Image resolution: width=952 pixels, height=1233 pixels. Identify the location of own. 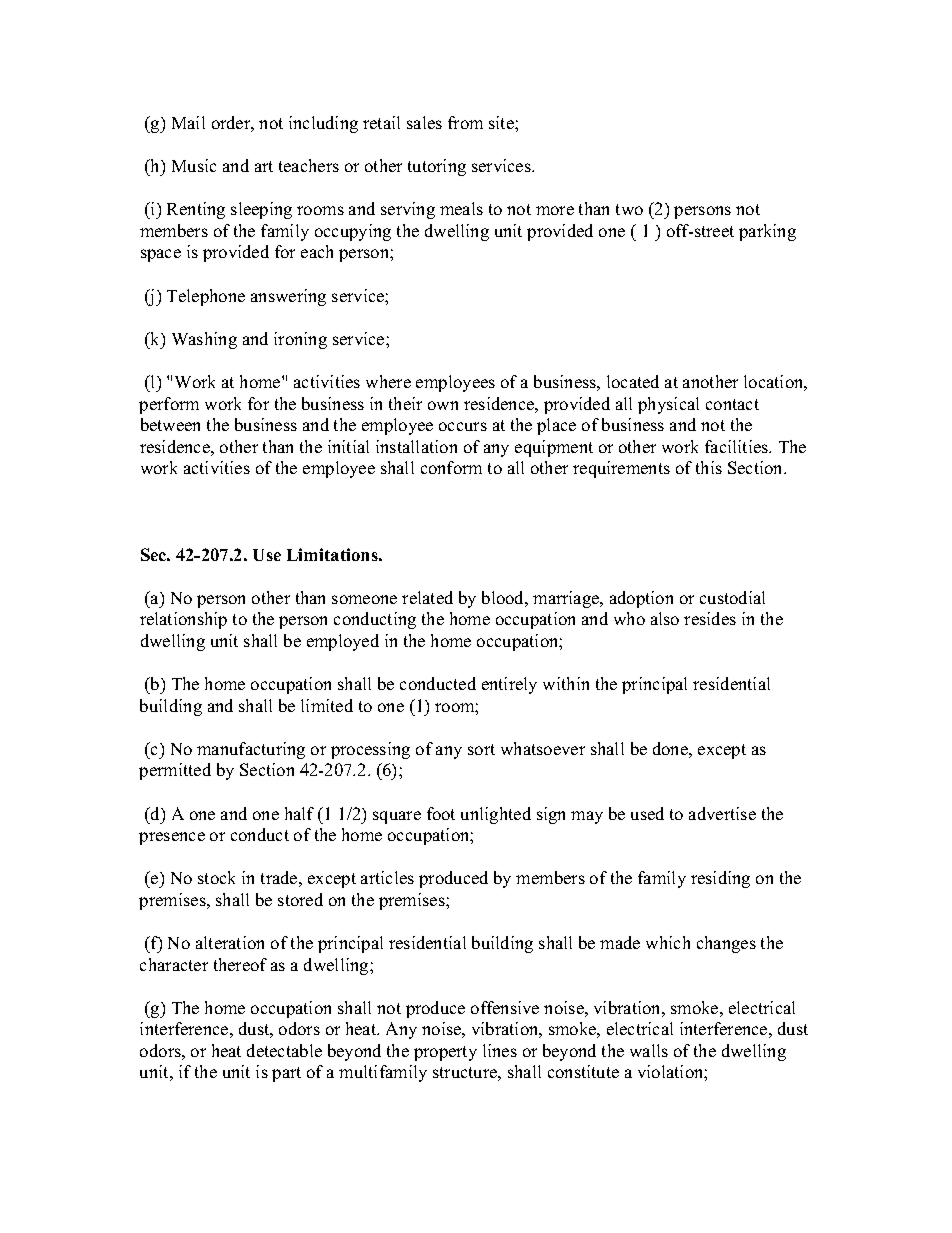
(443, 405).
